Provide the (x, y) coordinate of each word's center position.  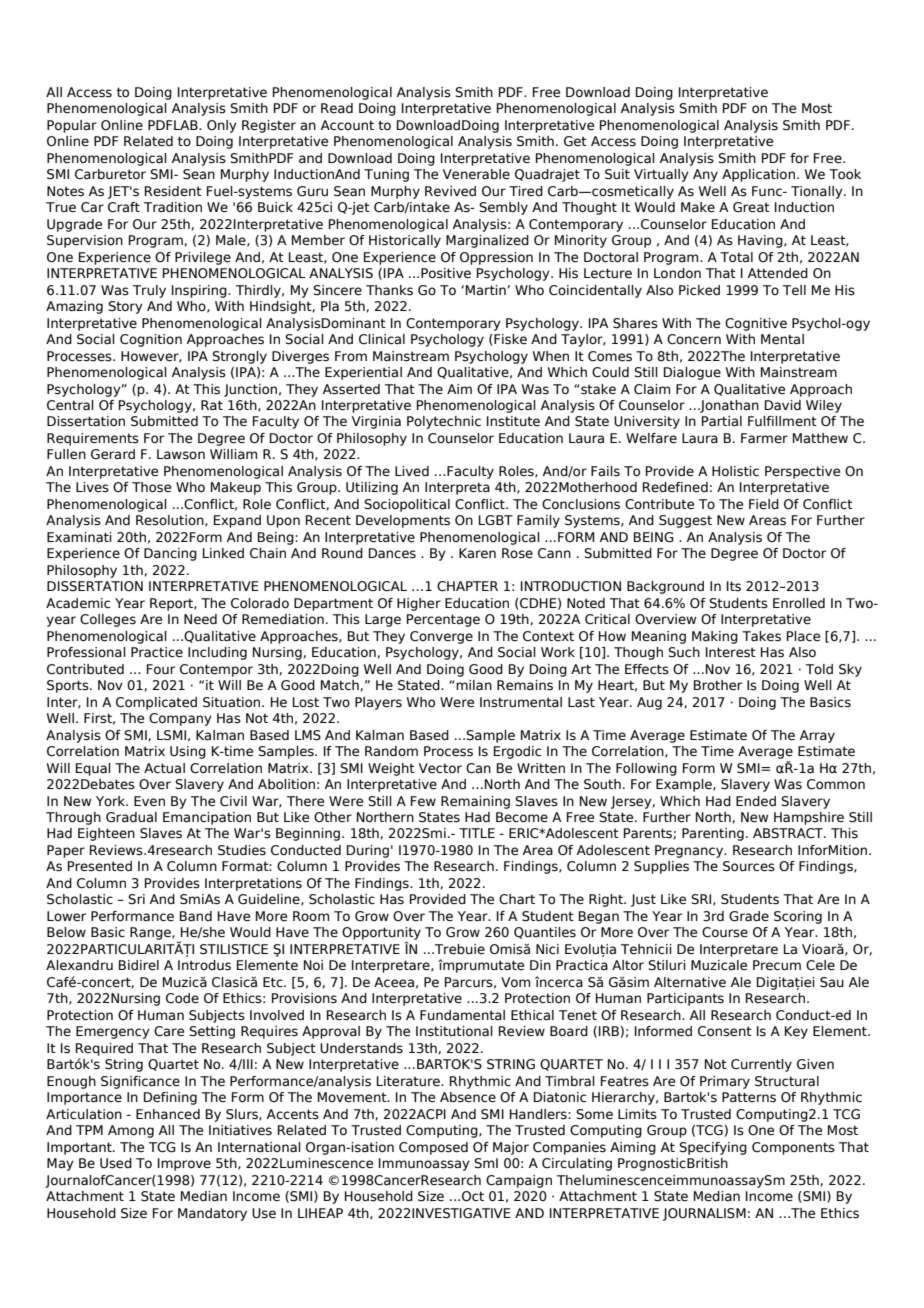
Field (764, 504)
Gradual (131, 817)
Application (758, 175)
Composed (433, 1148)
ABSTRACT (789, 833)
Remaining (475, 802)
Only (222, 126)
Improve (184, 1164)
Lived (412, 471)
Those (151, 487)
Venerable (476, 174)
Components (793, 1148)
